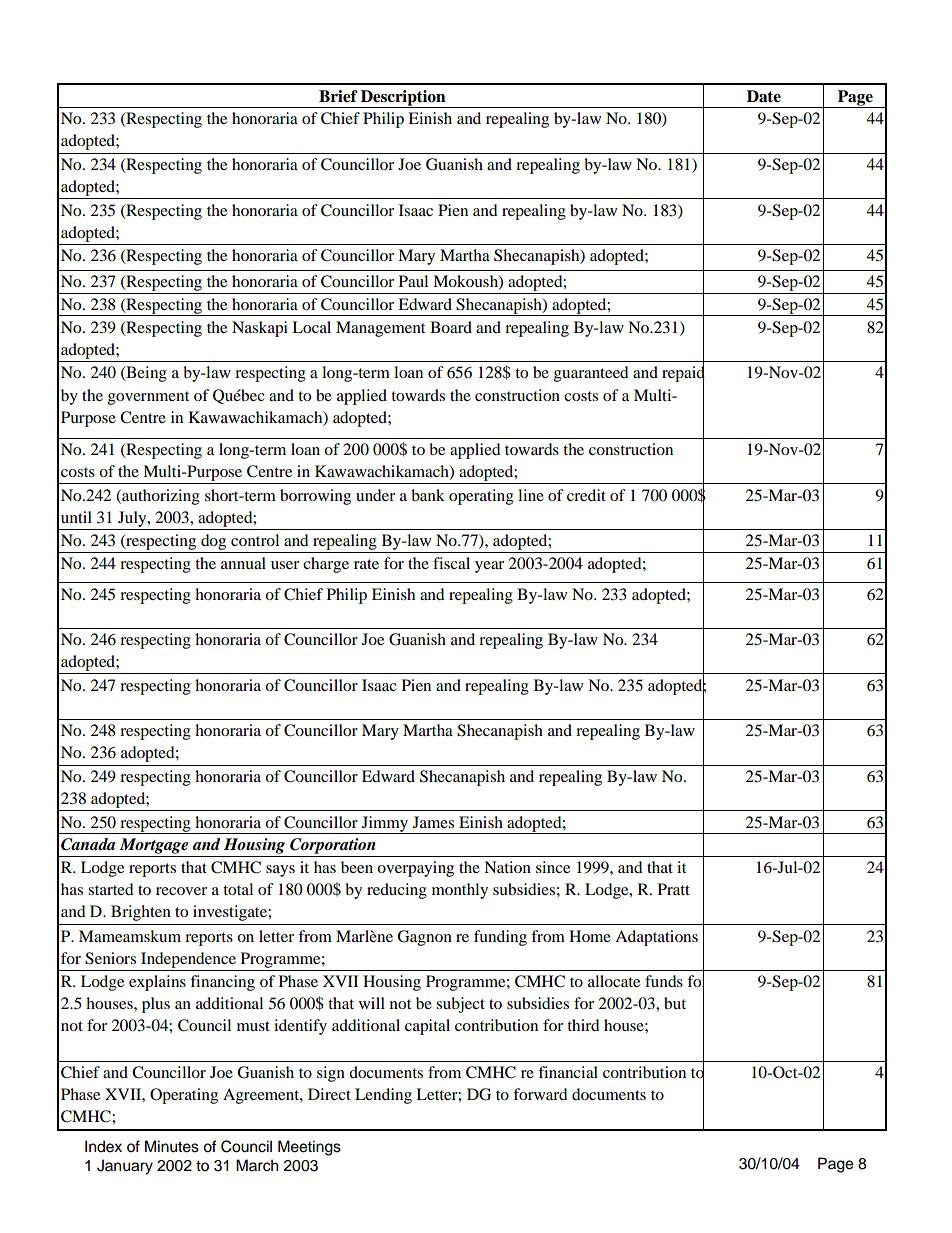 This screenshot has width=952, height=1233. I want to click on financial, so click(568, 1072).
